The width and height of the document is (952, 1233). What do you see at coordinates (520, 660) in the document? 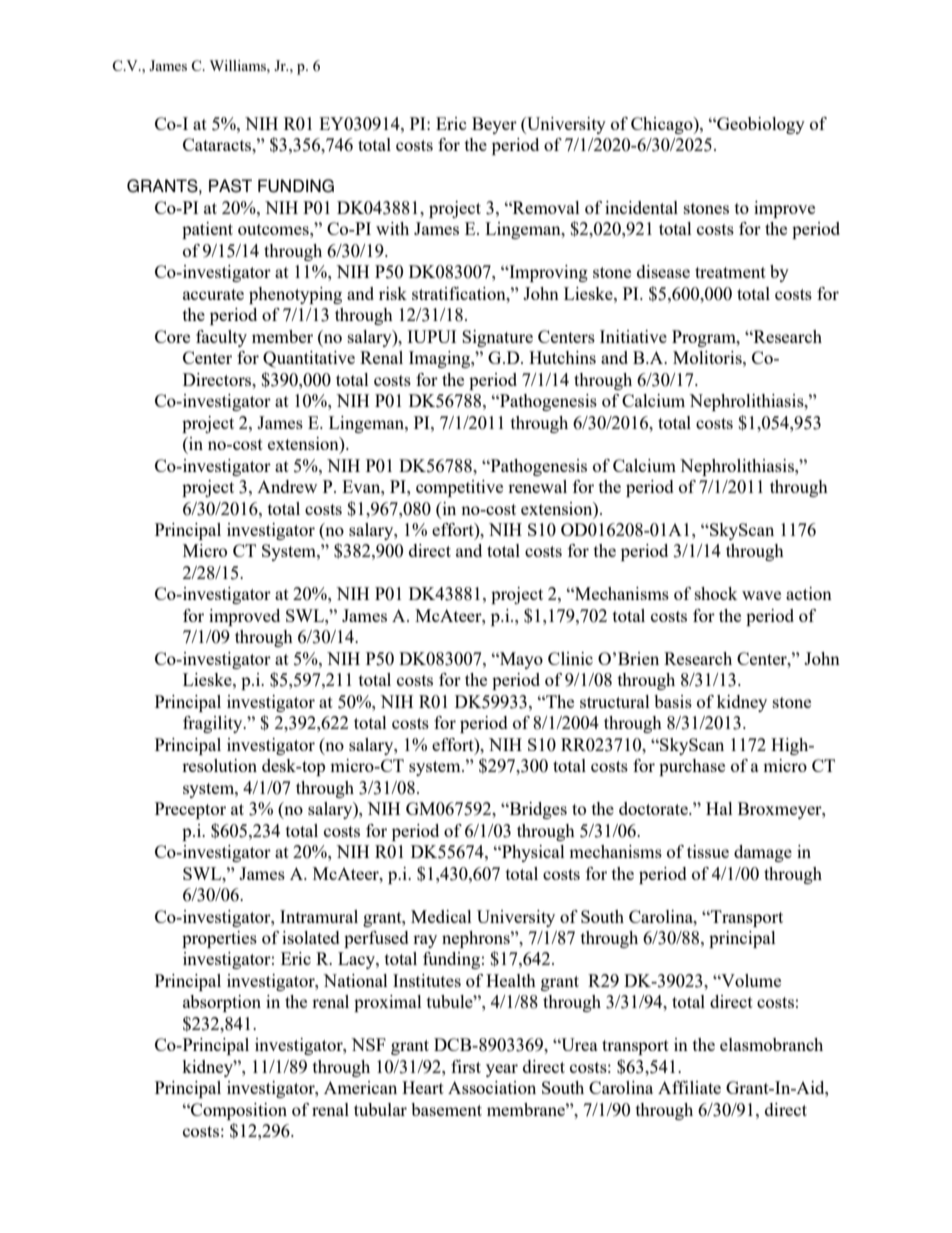
I see `Mayo` at bounding box center [520, 660].
